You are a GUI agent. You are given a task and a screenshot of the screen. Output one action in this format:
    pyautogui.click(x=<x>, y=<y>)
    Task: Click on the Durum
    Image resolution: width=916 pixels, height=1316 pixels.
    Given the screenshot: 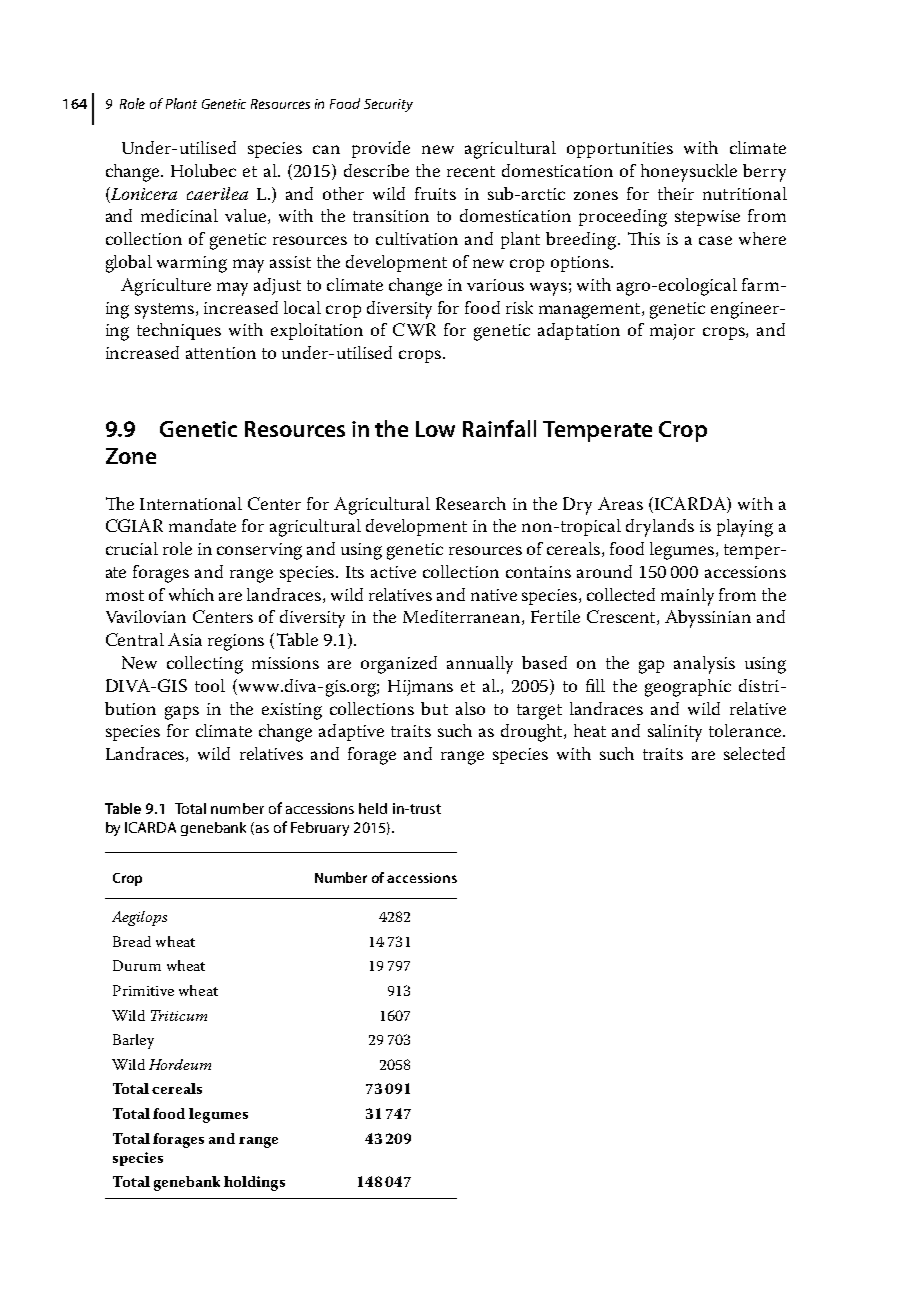 What is the action you would take?
    pyautogui.click(x=137, y=965)
